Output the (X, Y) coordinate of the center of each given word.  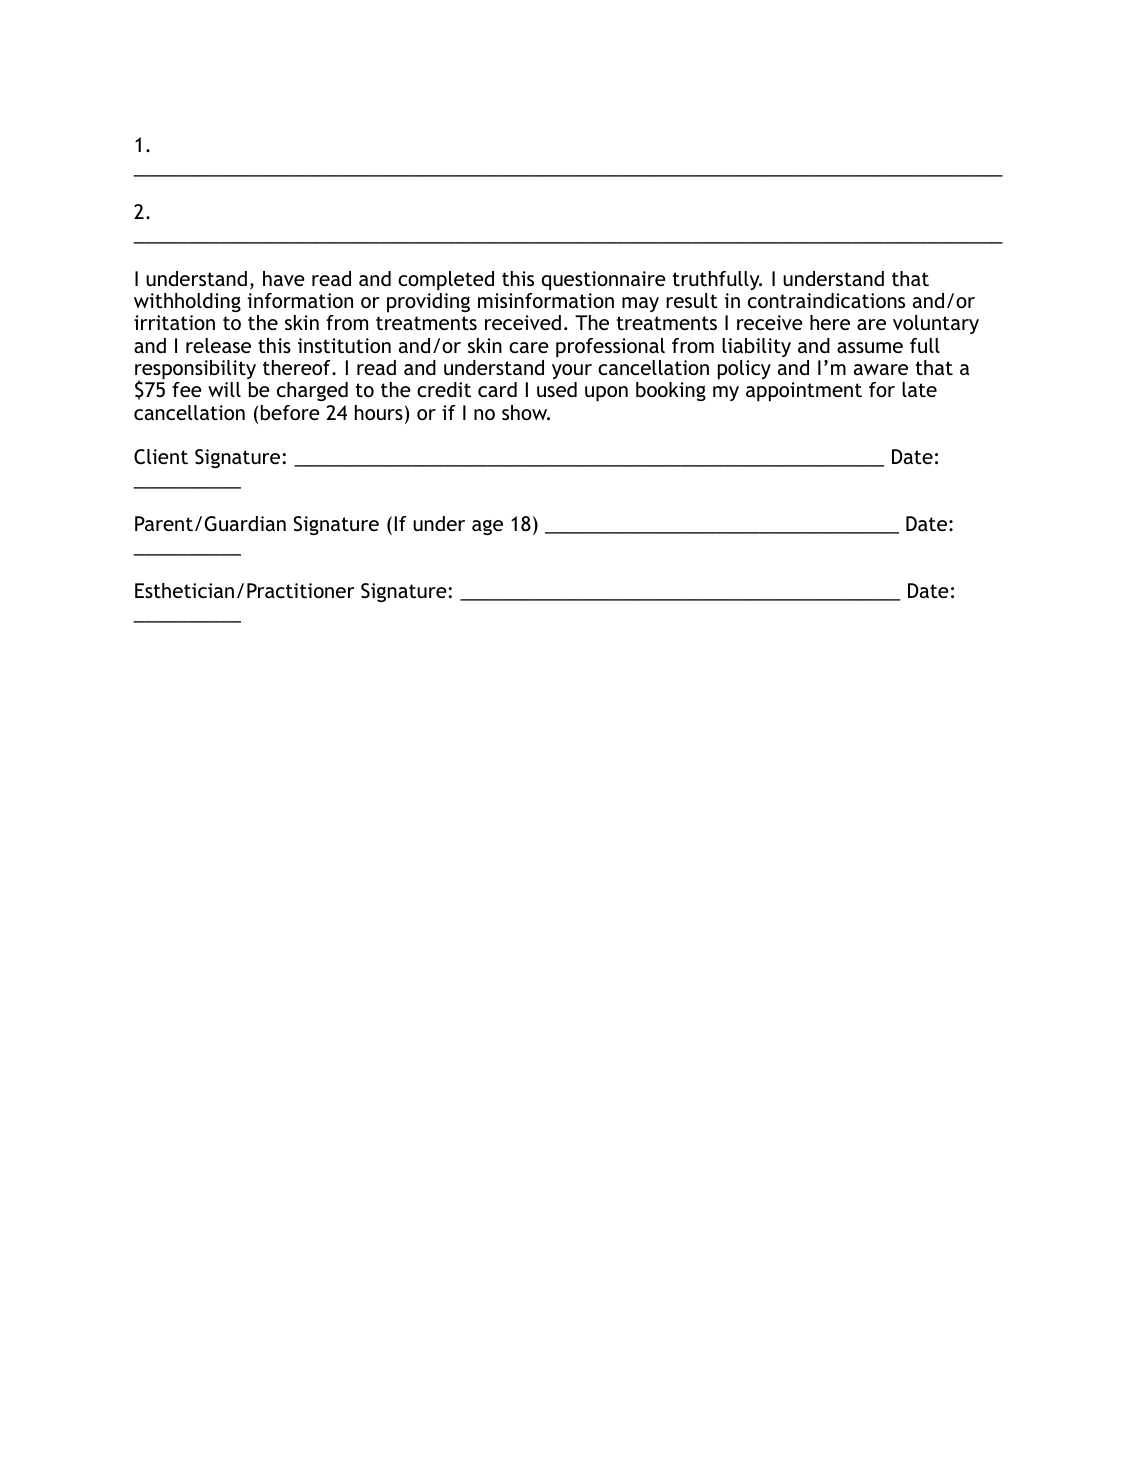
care (529, 347)
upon (606, 394)
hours (379, 412)
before (290, 412)
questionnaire (603, 281)
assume (870, 347)
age (487, 527)
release (218, 345)
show (526, 412)
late (919, 389)
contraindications (826, 300)
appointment (804, 392)
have (284, 278)
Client (161, 457)
